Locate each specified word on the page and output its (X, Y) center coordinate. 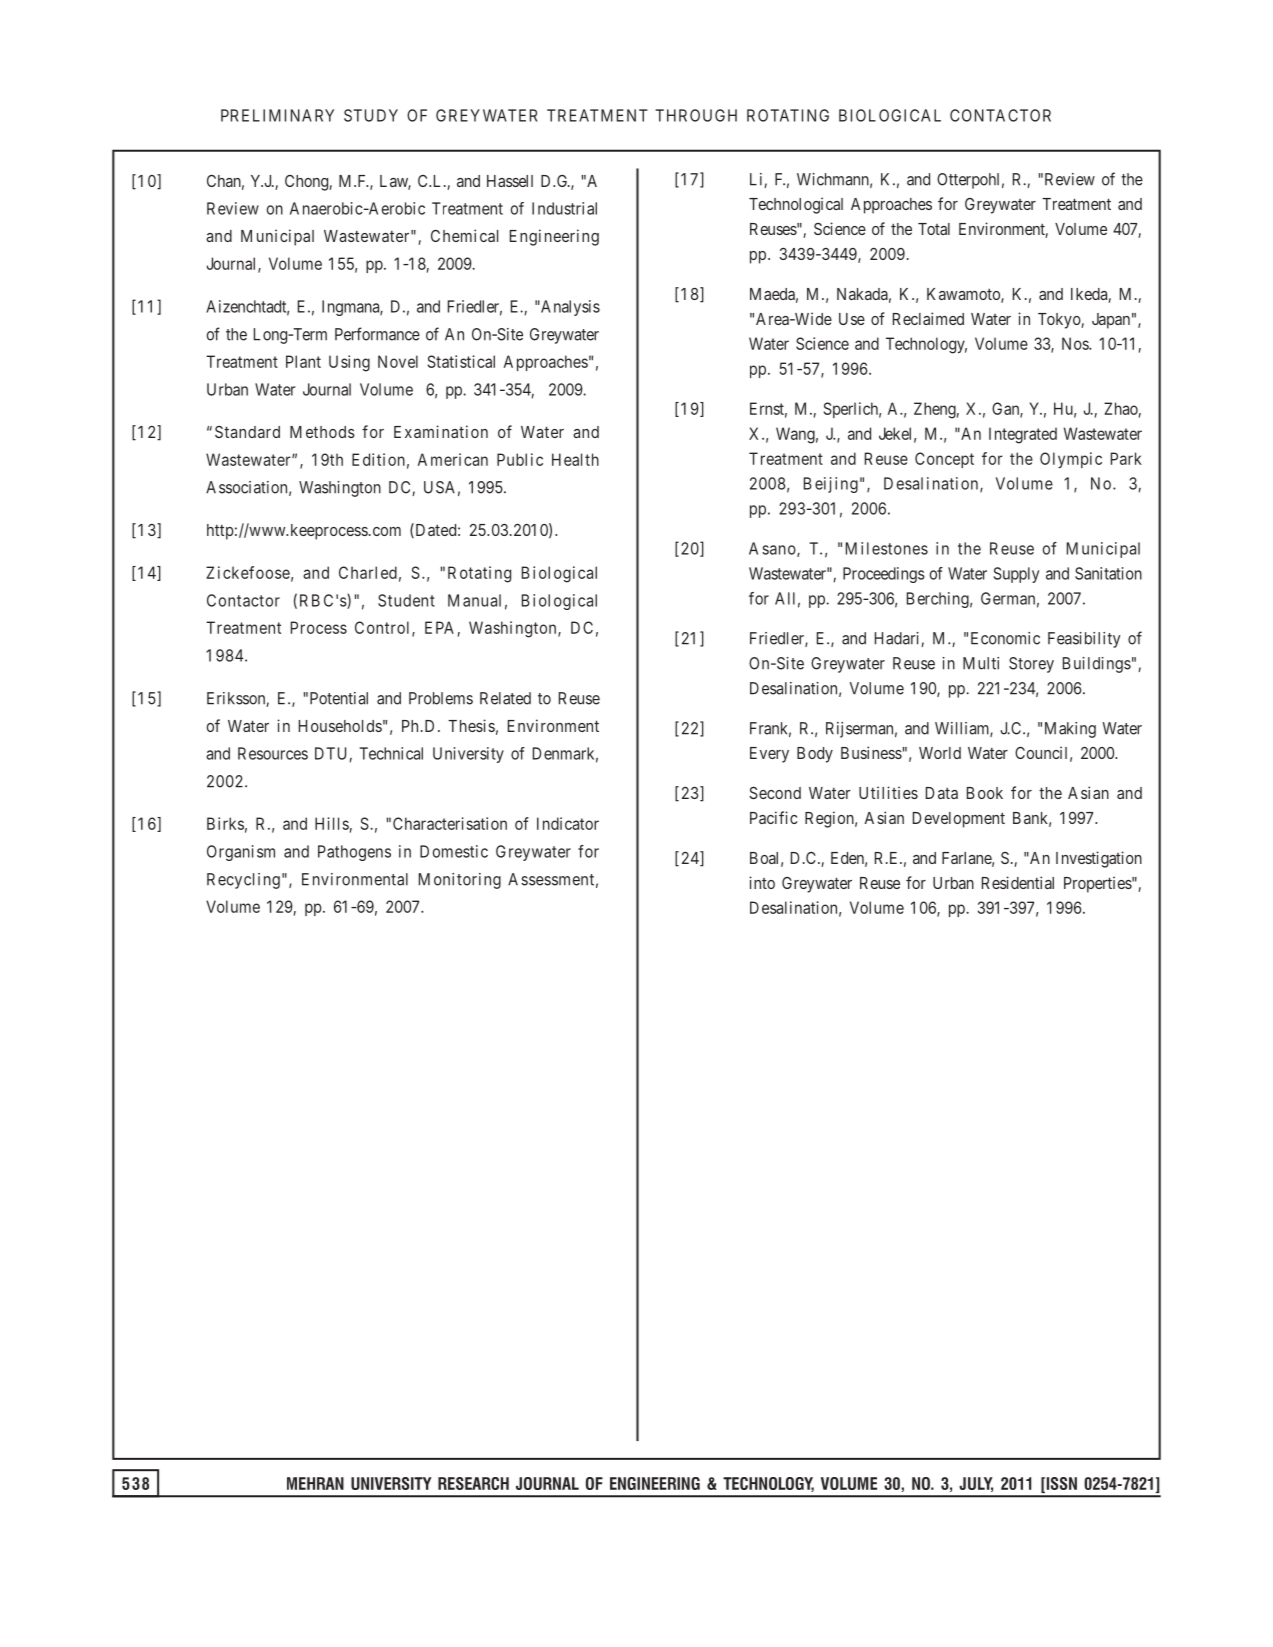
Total (934, 229)
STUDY (371, 115)
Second (775, 792)
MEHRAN (315, 1483)
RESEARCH (473, 1483)
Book (985, 793)
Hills (332, 823)
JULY (976, 1484)
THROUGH (696, 115)
